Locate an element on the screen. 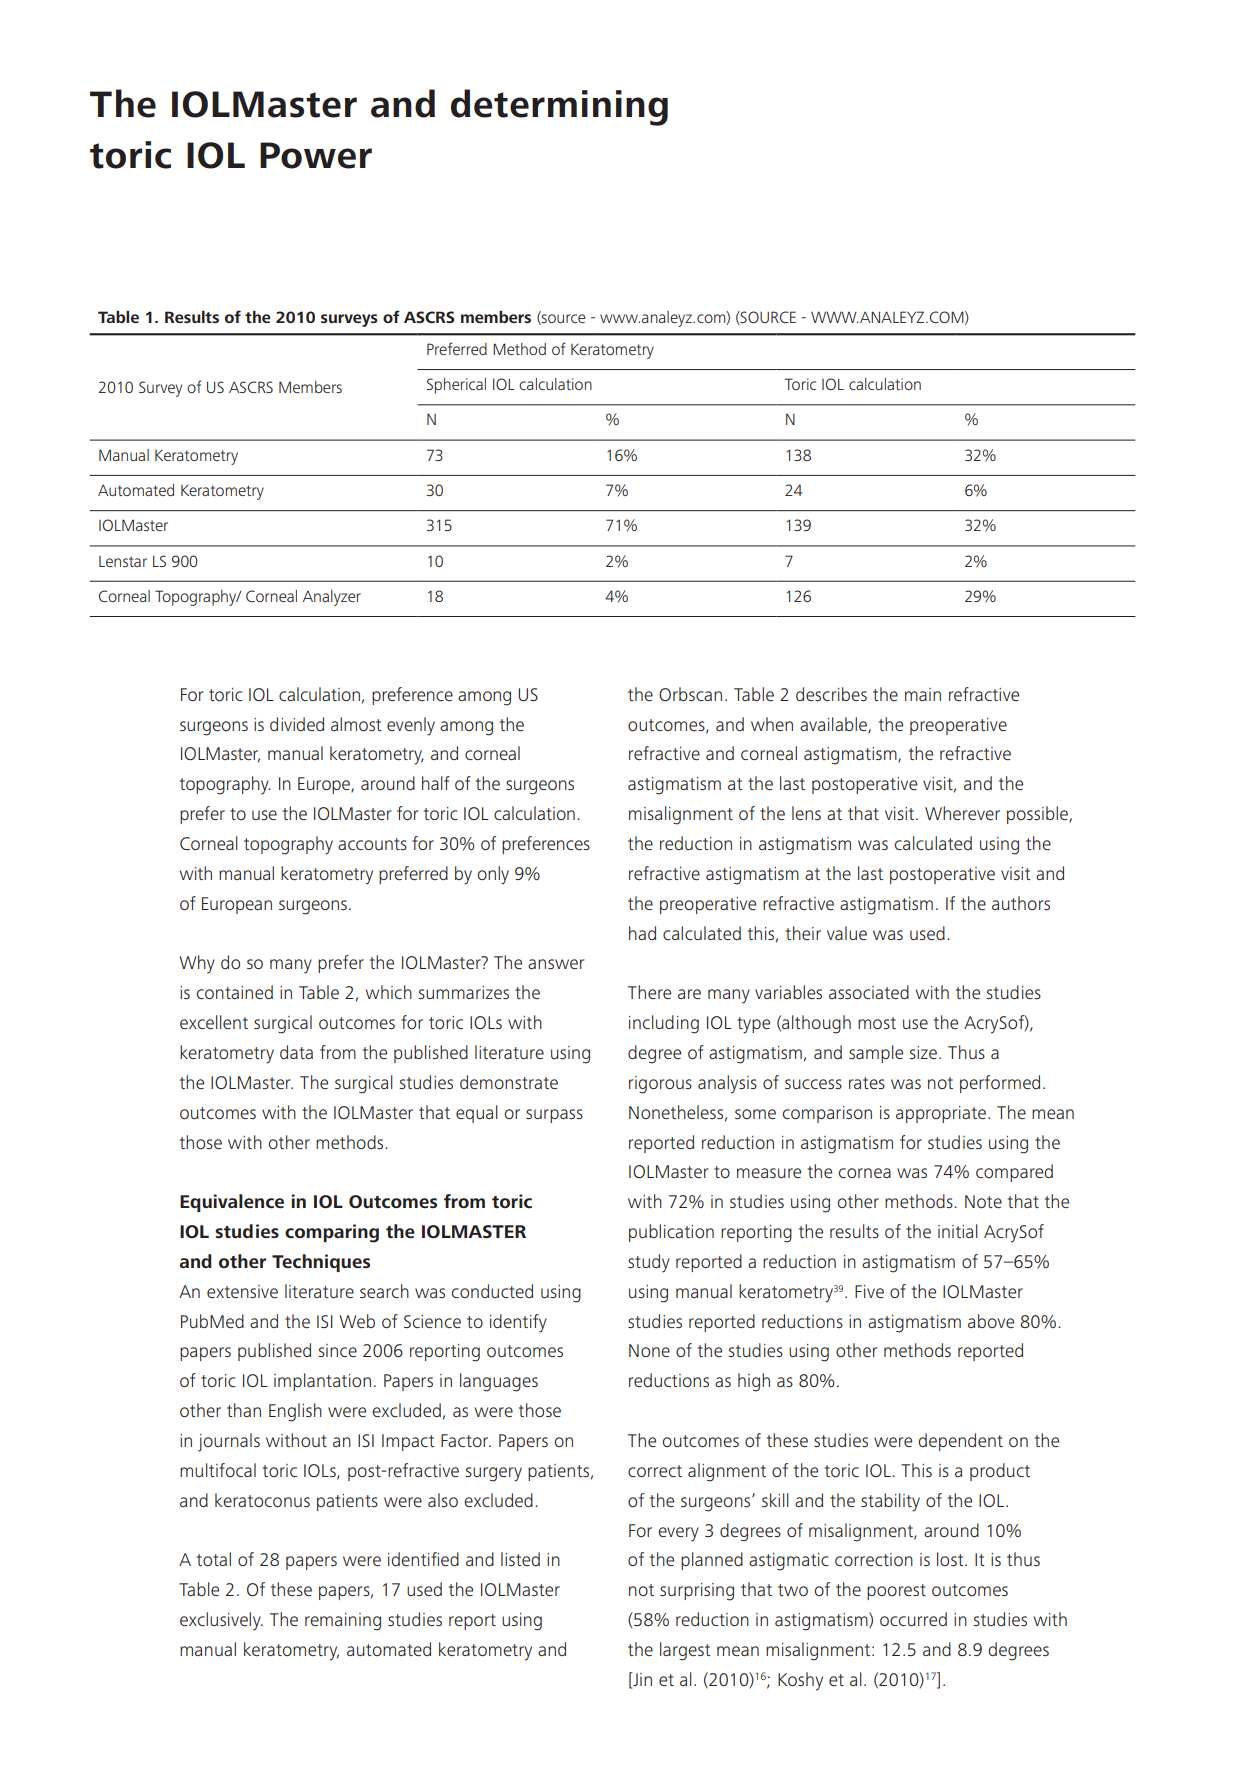 Image resolution: width=1256 pixels, height=1776 pixels. when is located at coordinates (772, 724).
